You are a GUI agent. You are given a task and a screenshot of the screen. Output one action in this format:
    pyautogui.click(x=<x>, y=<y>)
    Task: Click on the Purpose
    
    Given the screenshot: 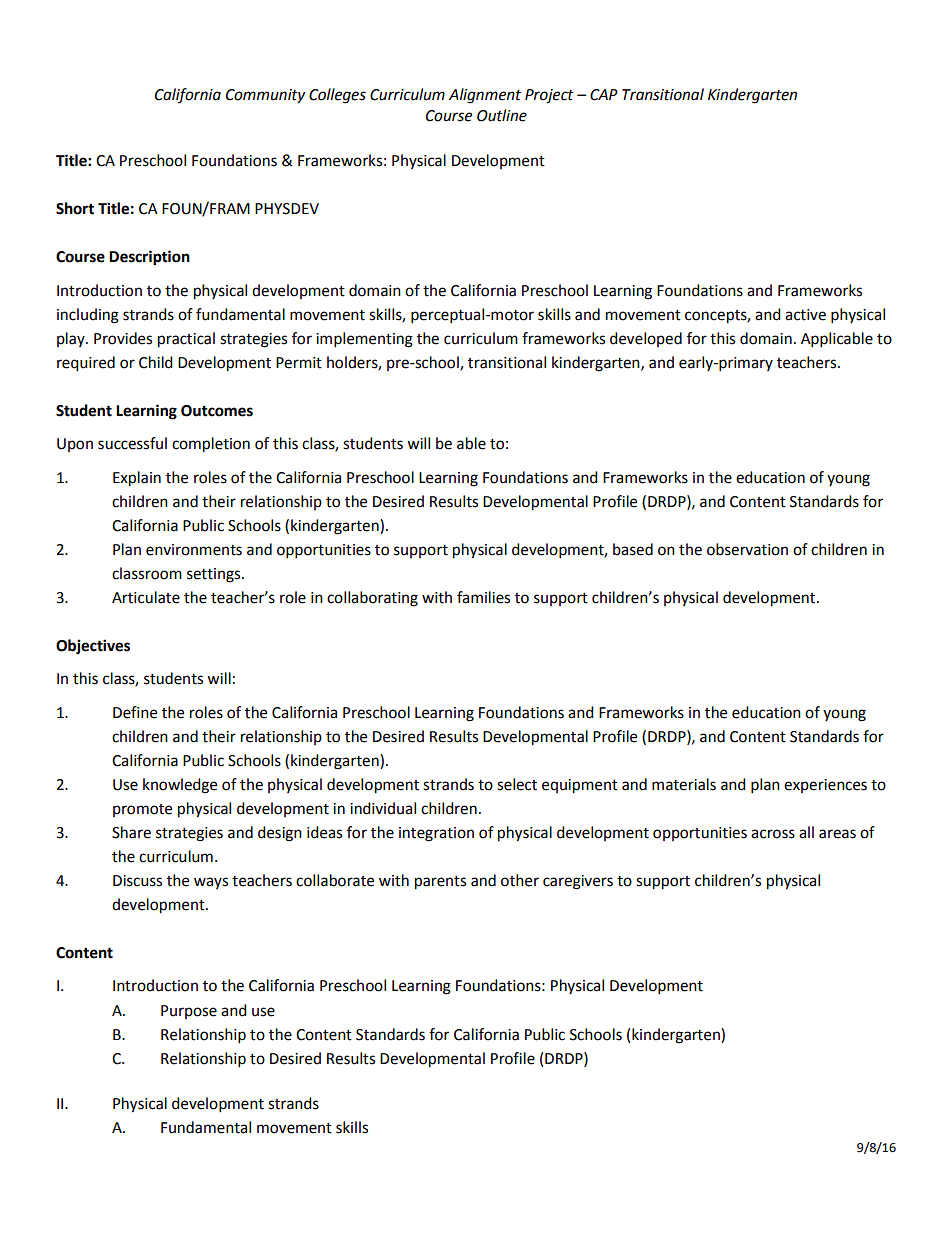 What is the action you would take?
    pyautogui.click(x=189, y=1012)
